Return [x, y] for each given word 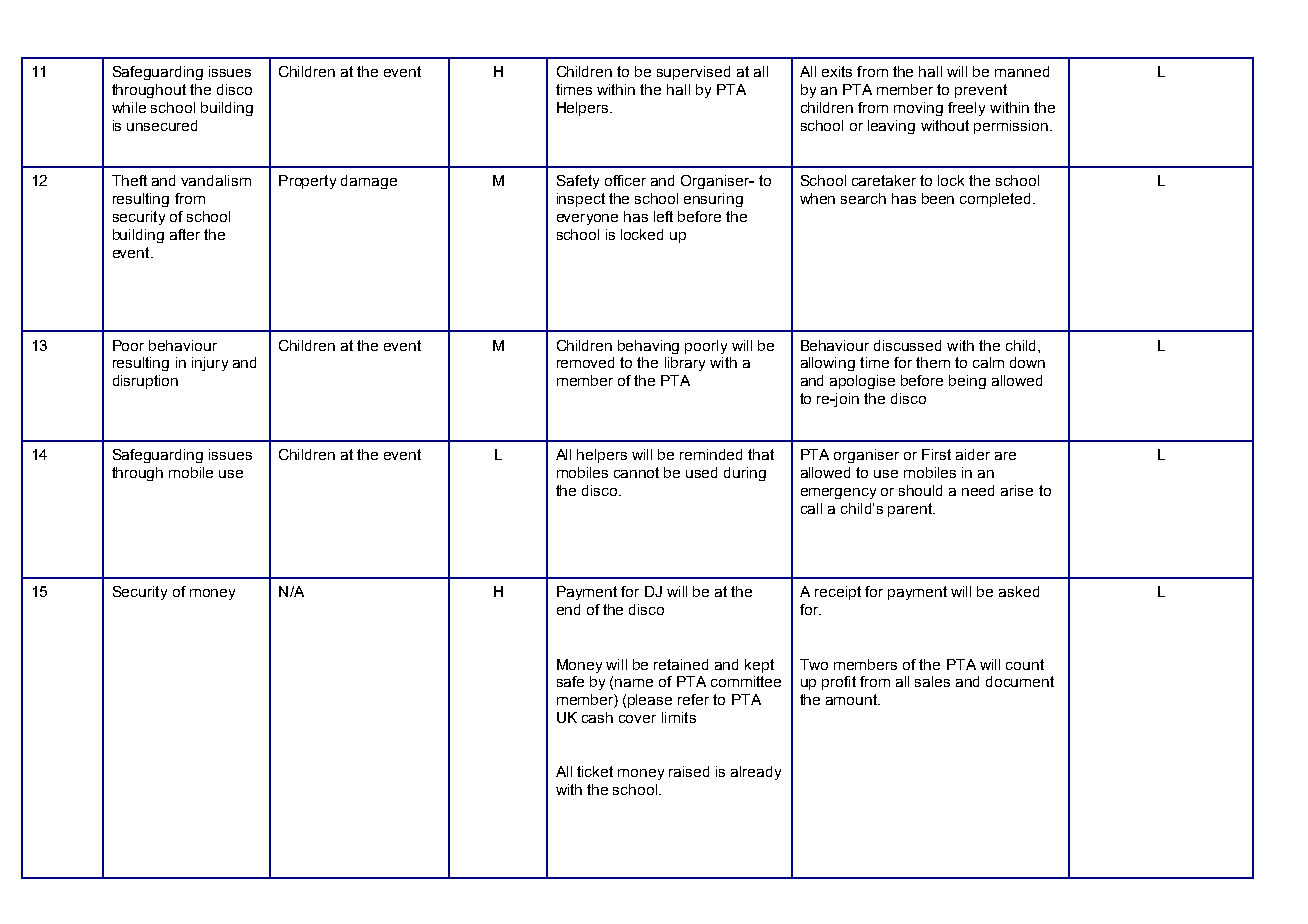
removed [585, 362]
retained [681, 664]
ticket [595, 771]
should [920, 490]
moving [918, 109]
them [933, 362]
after [185, 234]
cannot [636, 472]
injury [210, 364]
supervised [693, 73]
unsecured [162, 125]
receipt [838, 593]
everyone [587, 219]
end [568, 609]
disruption [145, 382]
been [938, 198]
